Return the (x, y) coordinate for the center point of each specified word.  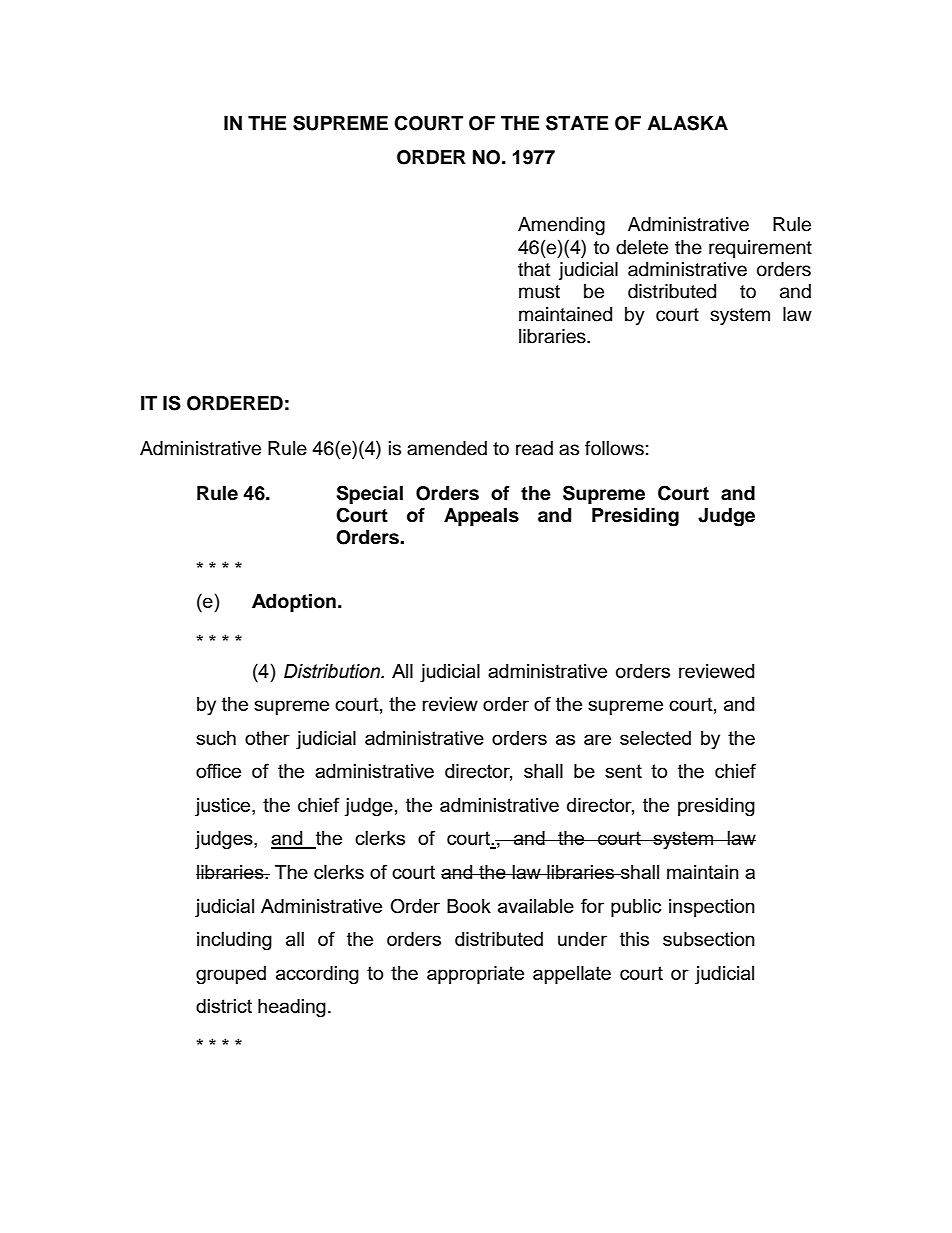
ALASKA (687, 123)
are (597, 739)
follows (614, 448)
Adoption (294, 603)
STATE (577, 123)
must (539, 292)
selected (655, 738)
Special (370, 494)
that (534, 269)
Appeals (481, 517)
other (267, 738)
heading (292, 1008)
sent (623, 771)
